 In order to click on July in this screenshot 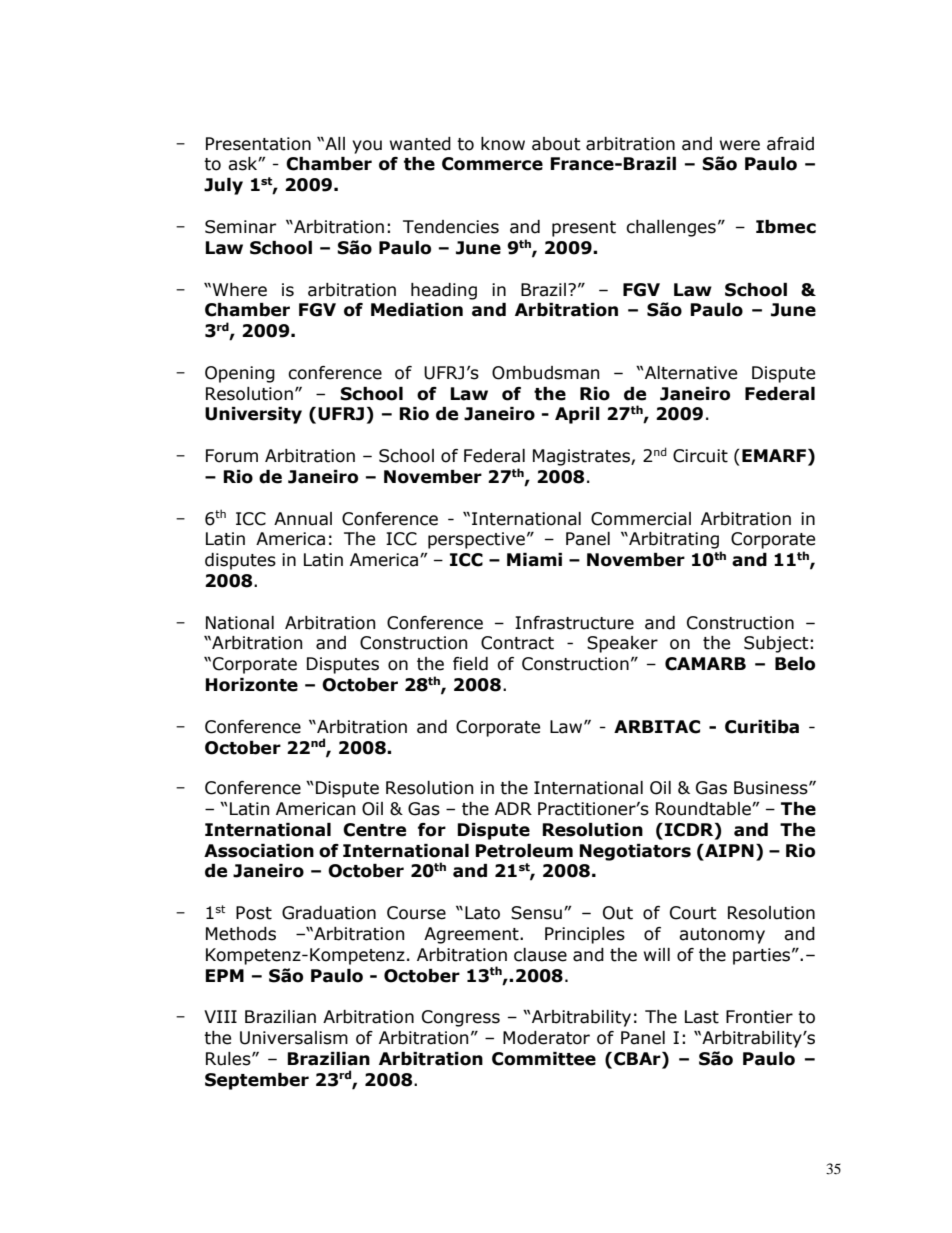, I will do `click(223, 186)`.
